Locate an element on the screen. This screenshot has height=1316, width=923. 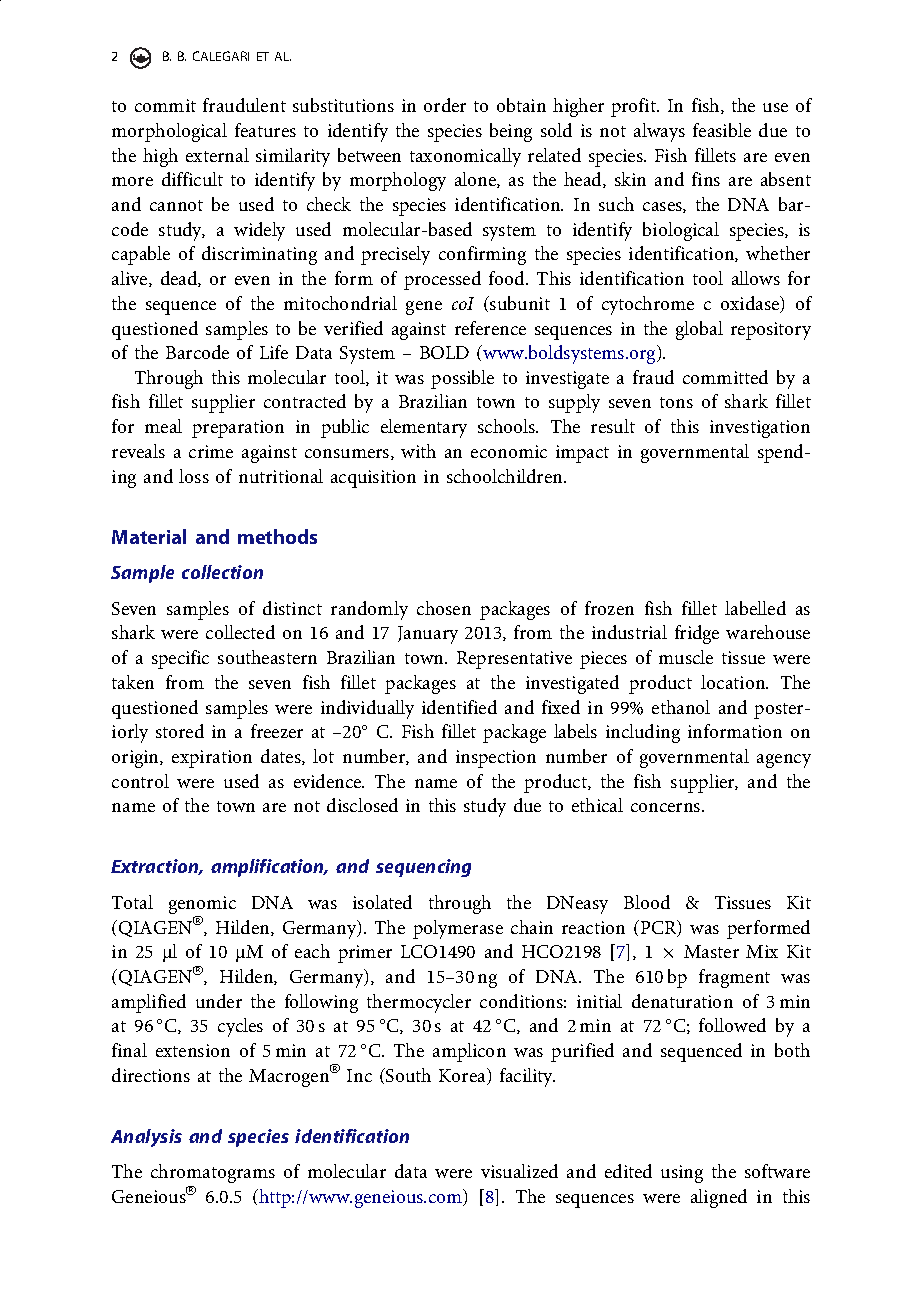
external is located at coordinates (217, 155).
